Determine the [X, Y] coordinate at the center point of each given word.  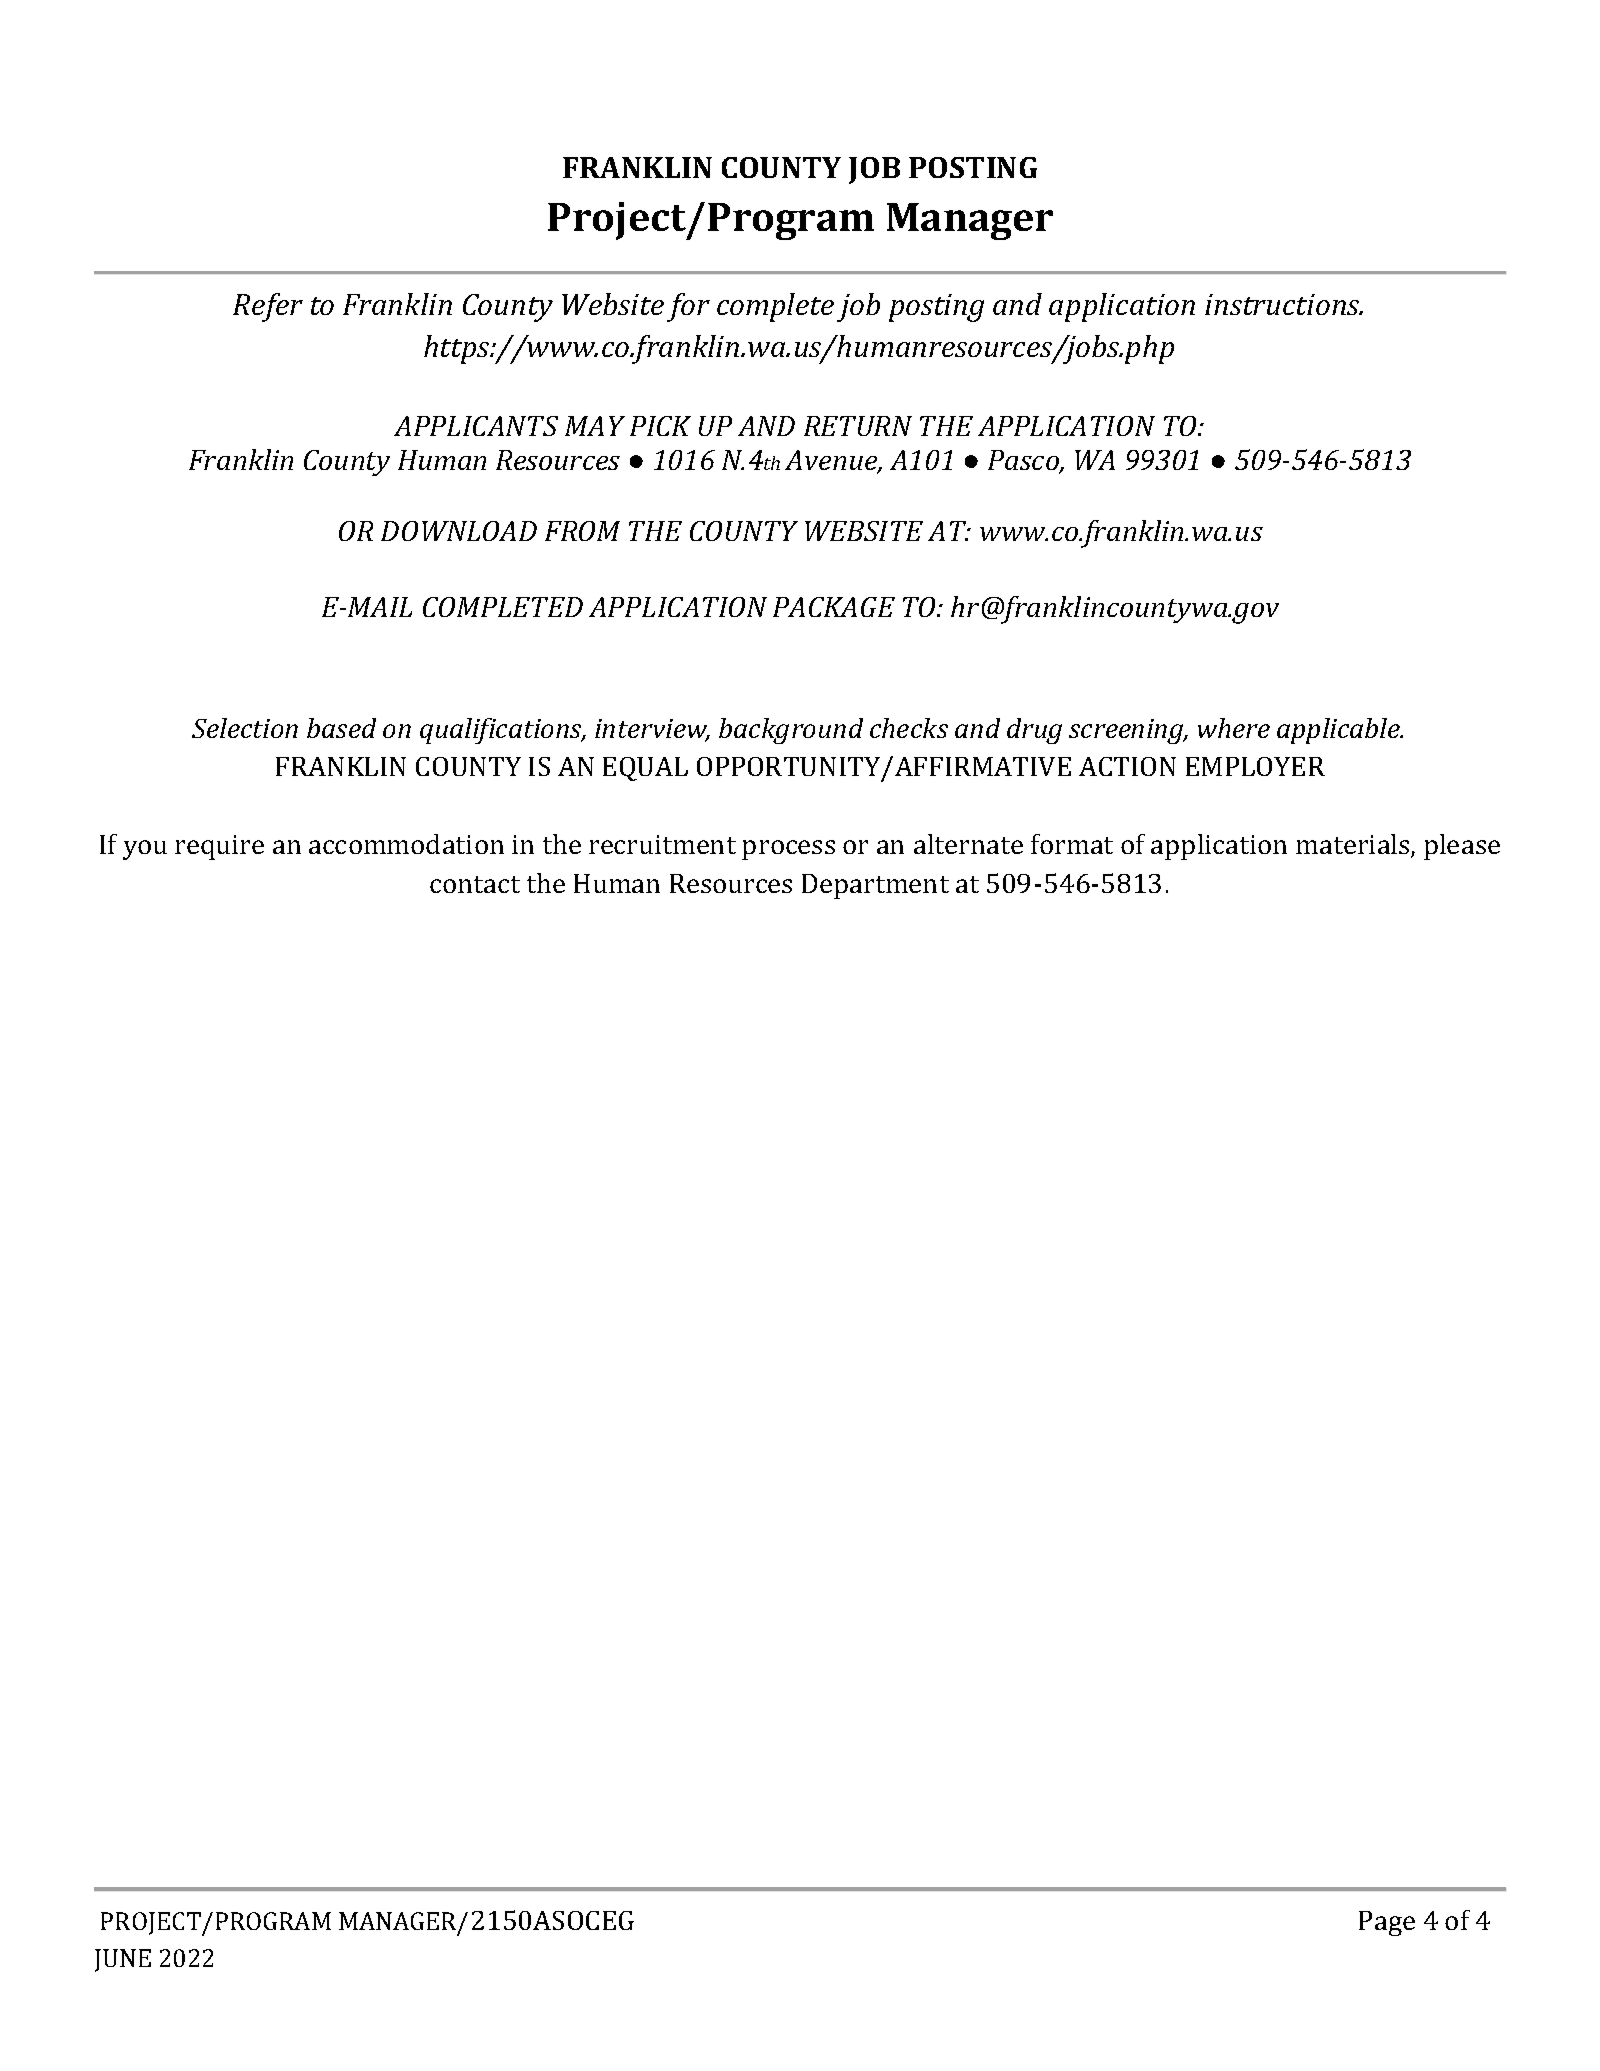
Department [875, 886]
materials [1354, 845]
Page [1387, 1923]
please [1462, 847]
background [791, 731]
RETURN [858, 426]
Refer [268, 307]
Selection [245, 728]
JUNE [123, 1960]
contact [475, 884]
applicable [1339, 731]
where [1234, 728]
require [219, 847]
